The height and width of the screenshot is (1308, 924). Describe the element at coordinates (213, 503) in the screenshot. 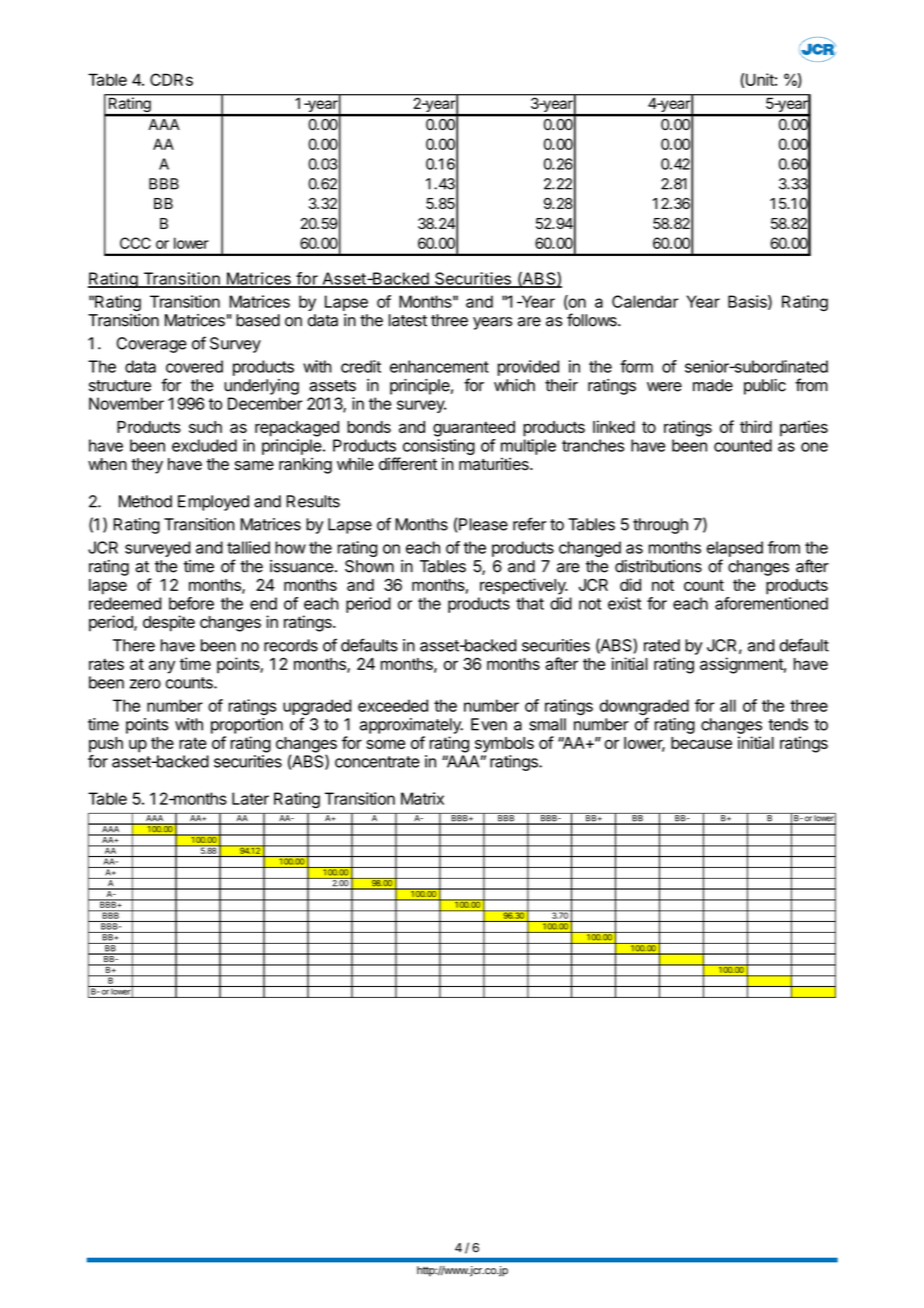

I see `Employed` at that location.
